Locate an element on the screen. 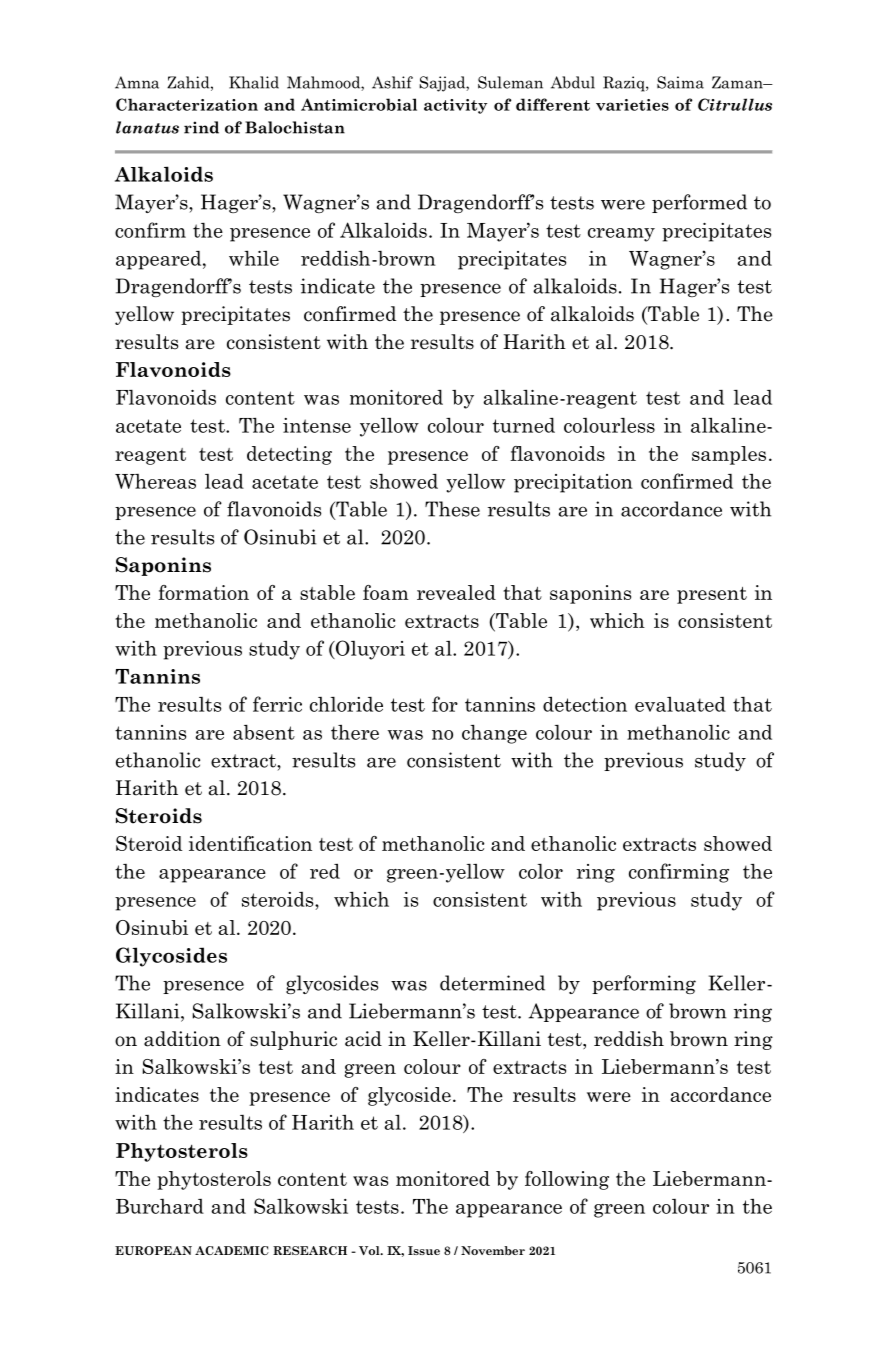 Image resolution: width=886 pixels, height=1372 pixels. samples is located at coordinates (729, 455).
